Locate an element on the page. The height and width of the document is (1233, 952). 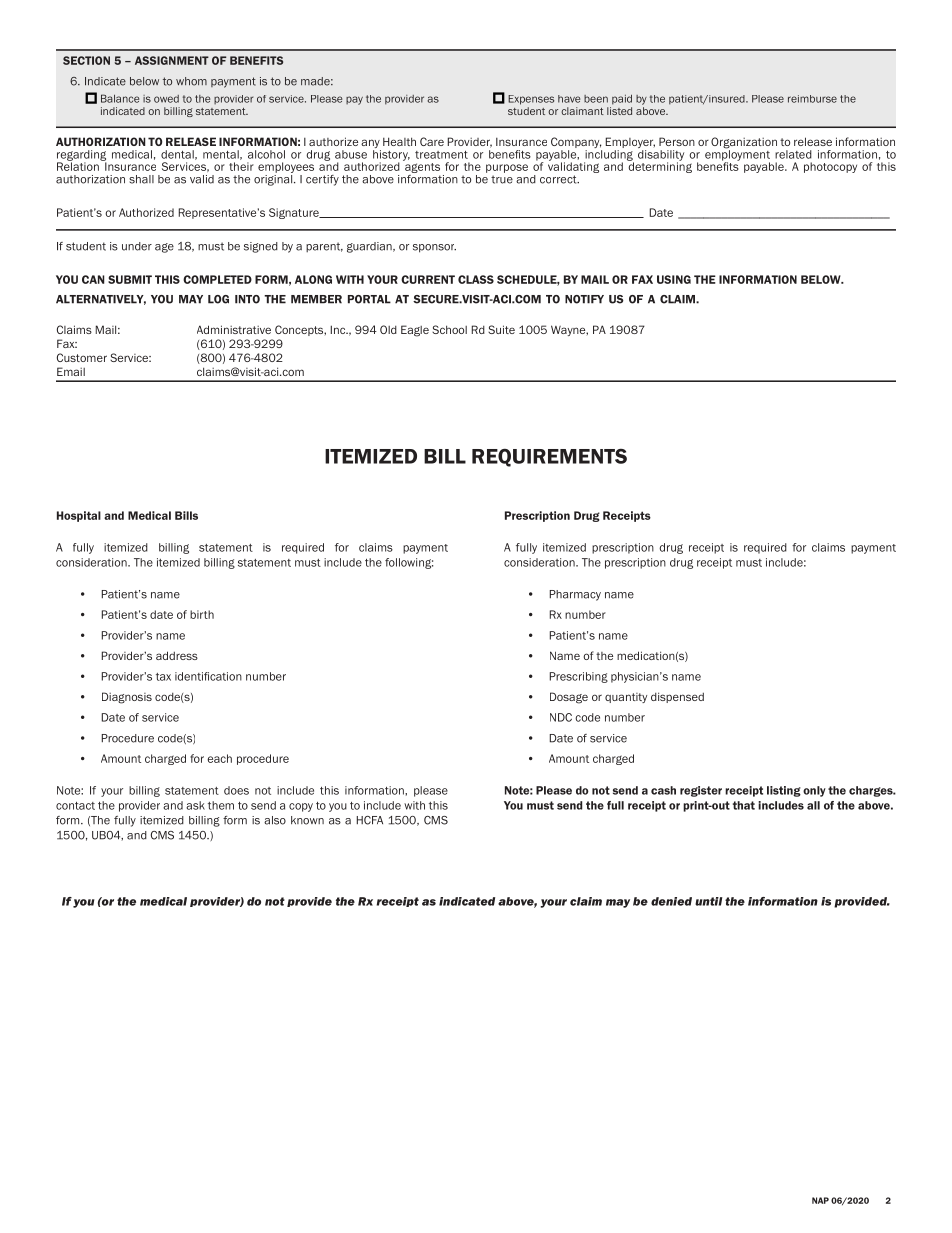
also is located at coordinates (275, 820).
